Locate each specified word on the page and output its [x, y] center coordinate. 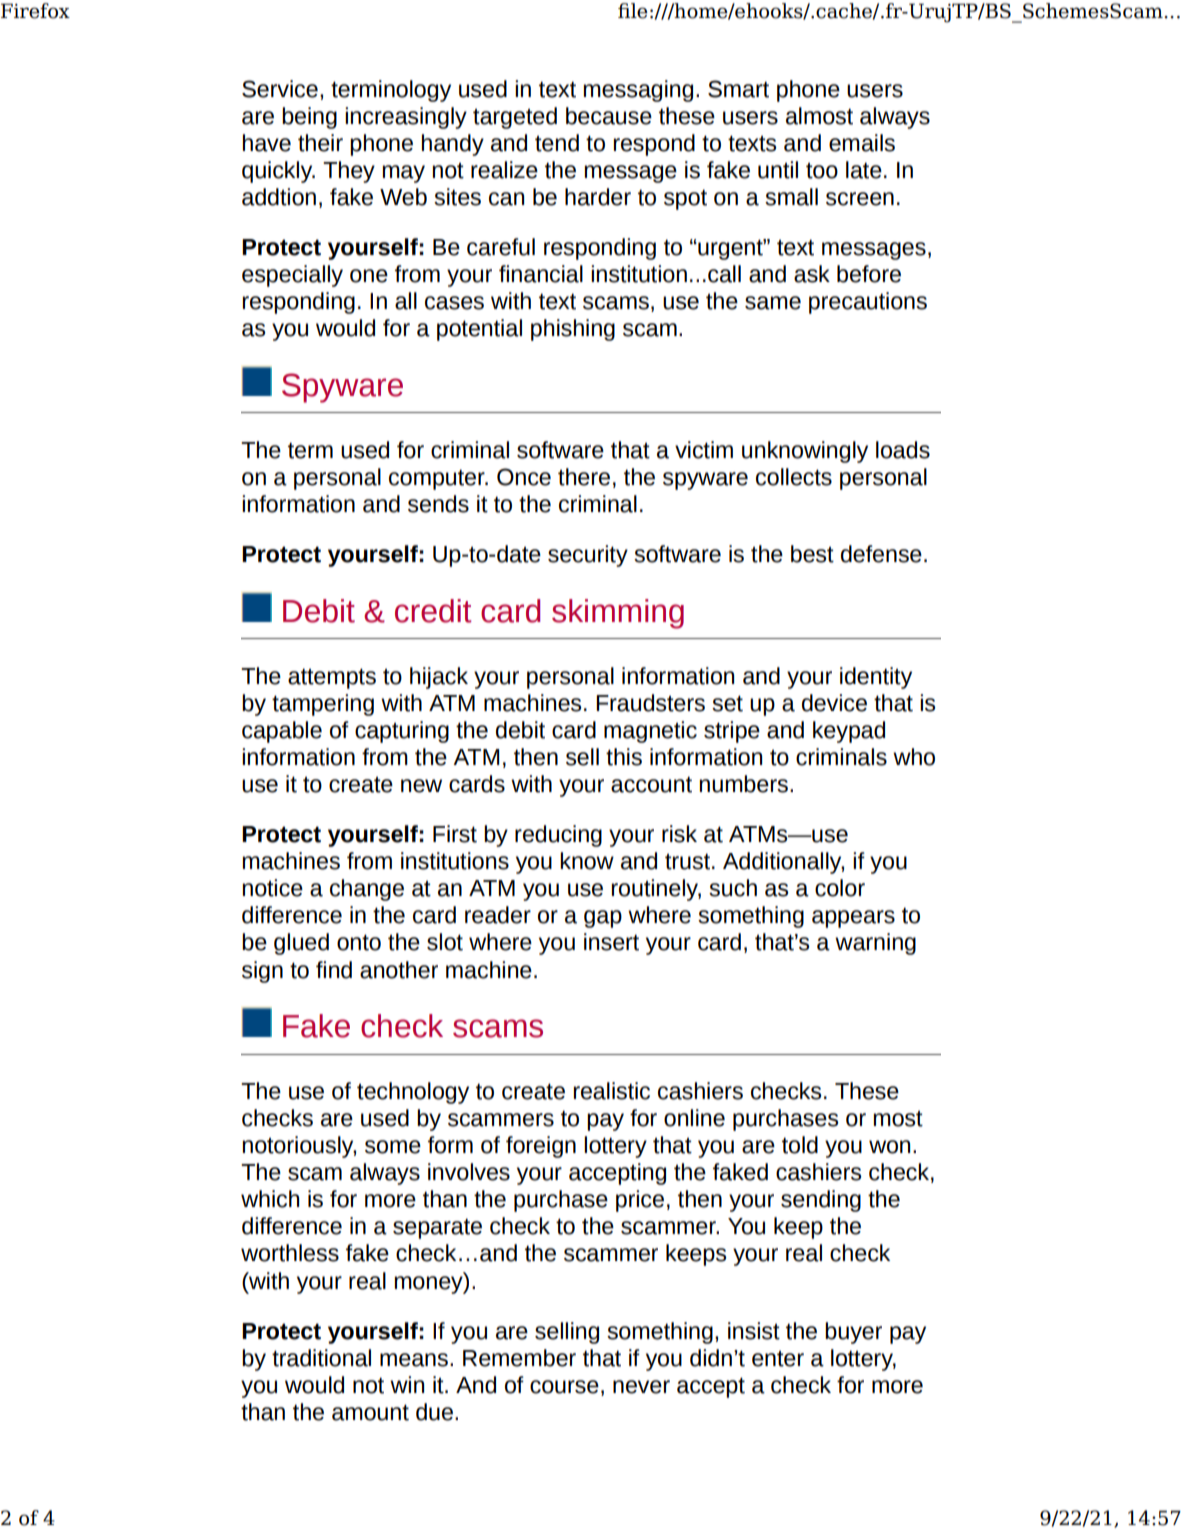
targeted [515, 118]
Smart [738, 89]
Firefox [35, 11]
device [834, 703]
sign [262, 972]
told [800, 1145]
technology [413, 1093]
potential [479, 330]
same [773, 303]
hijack [439, 678]
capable [282, 732]
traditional [321, 1358]
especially [292, 276]
